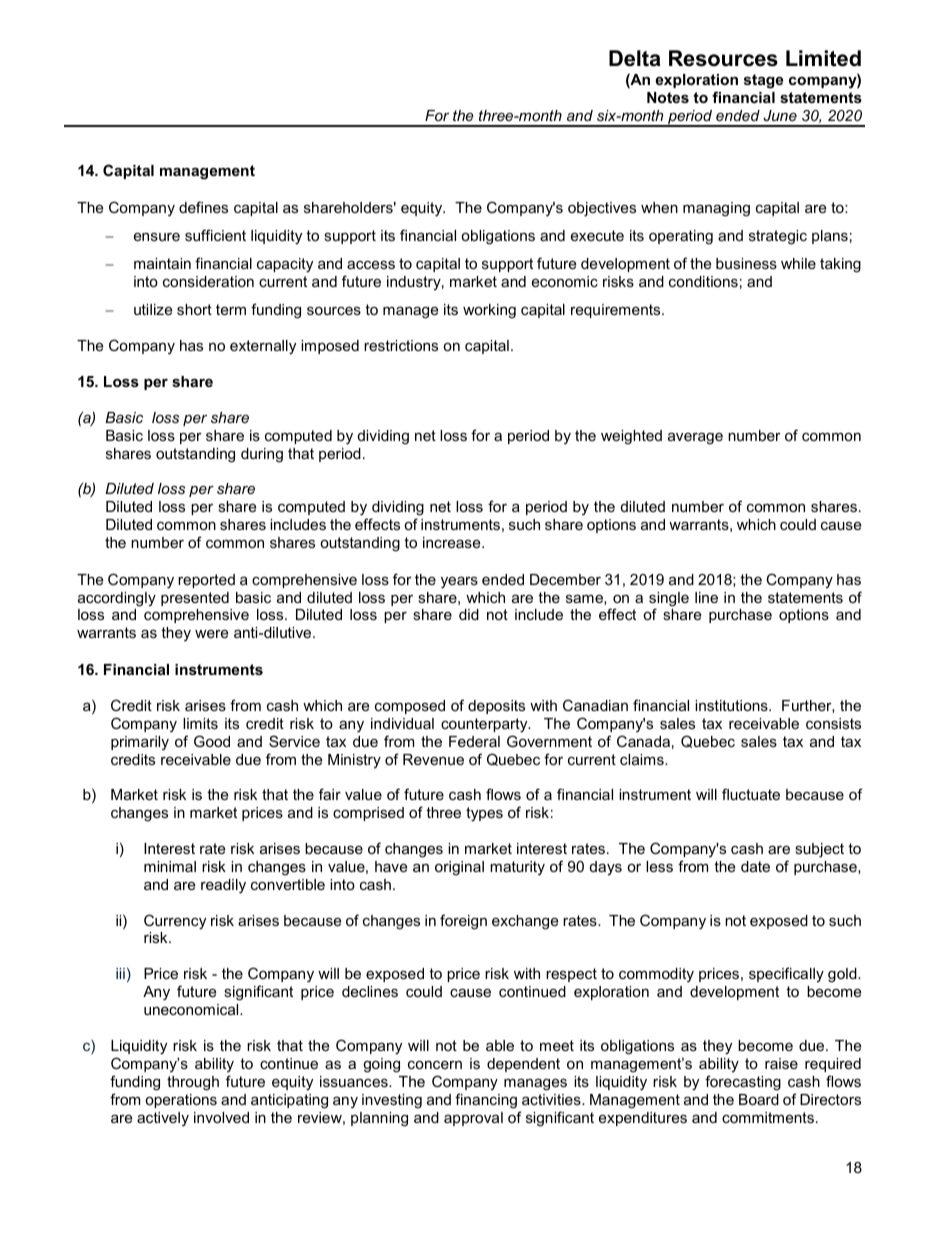 This screenshot has height=1233, width=952. I want to click on average, so click(695, 438).
